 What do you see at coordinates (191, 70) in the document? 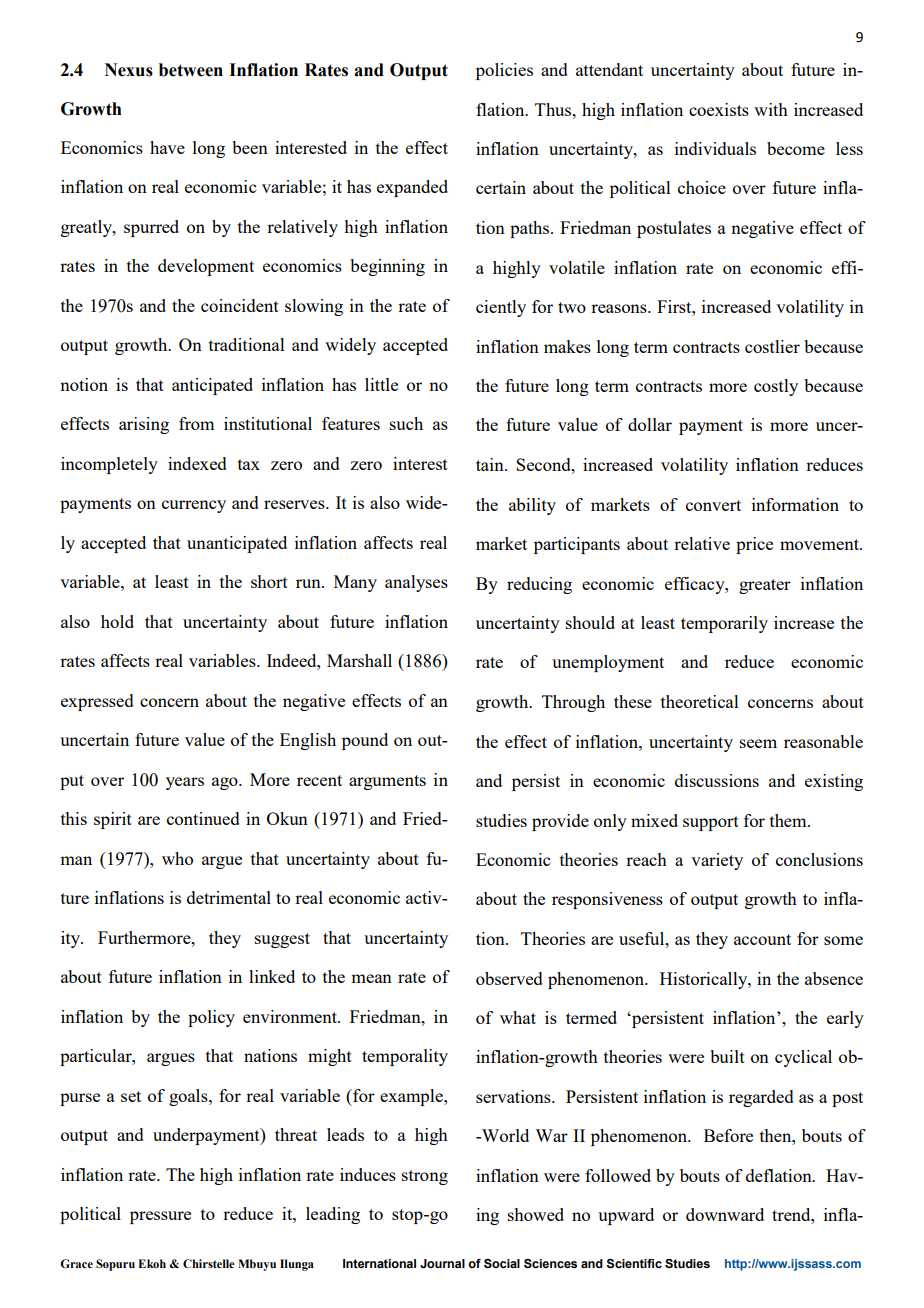
I see `between` at bounding box center [191, 70].
